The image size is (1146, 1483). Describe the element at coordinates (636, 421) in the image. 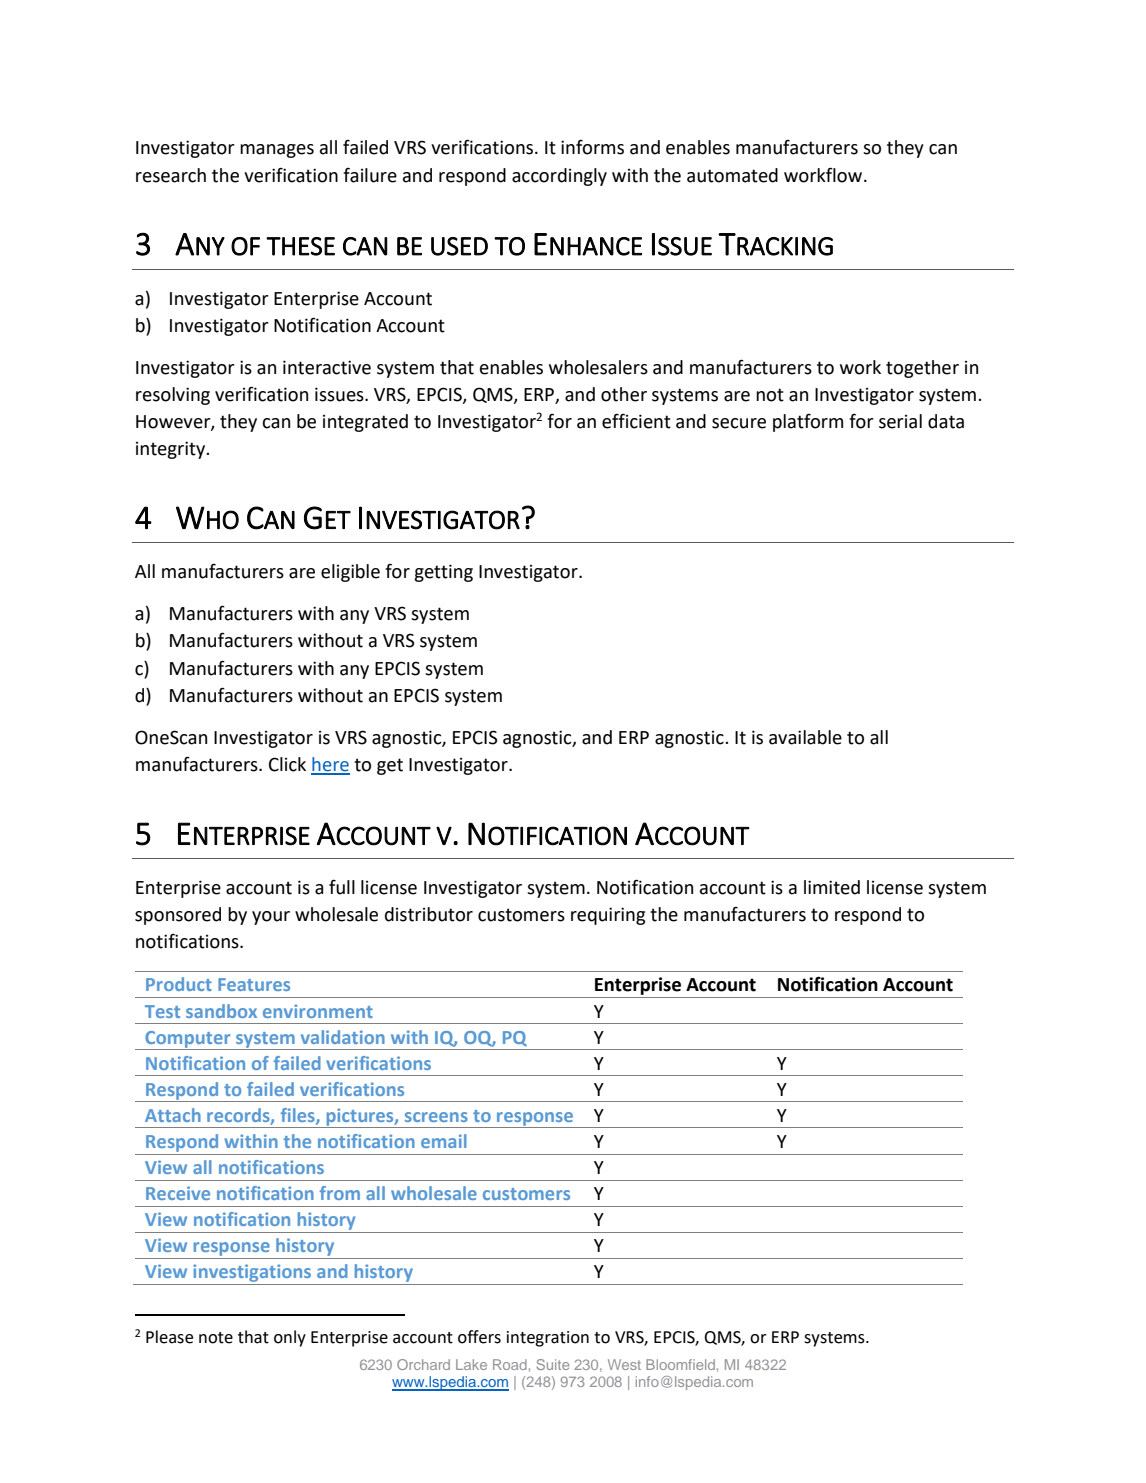

I see `efficient` at that location.
